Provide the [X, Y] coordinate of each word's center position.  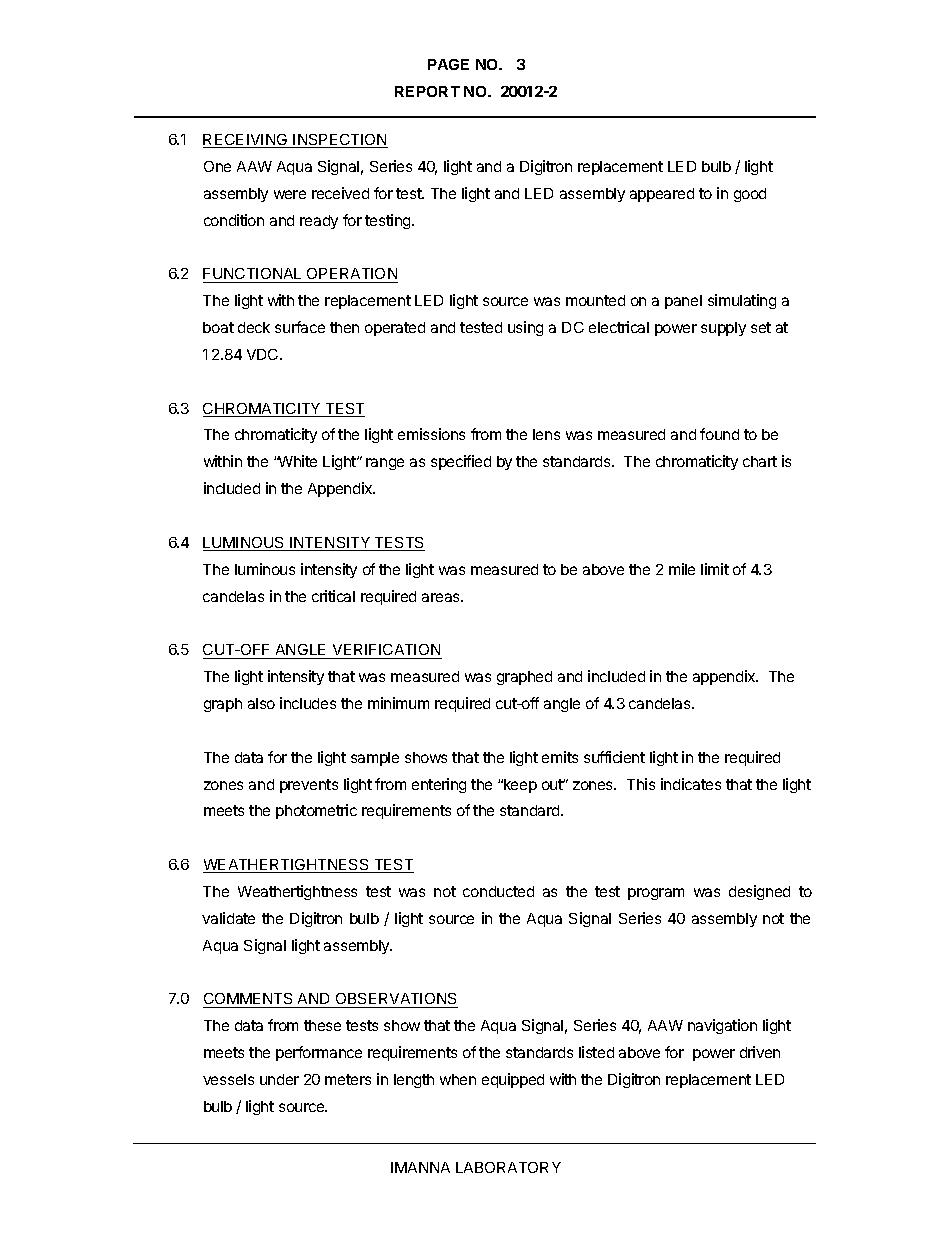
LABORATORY [508, 1167]
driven [760, 1052]
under [279, 1079]
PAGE [448, 64]
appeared [662, 195]
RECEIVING [246, 141]
